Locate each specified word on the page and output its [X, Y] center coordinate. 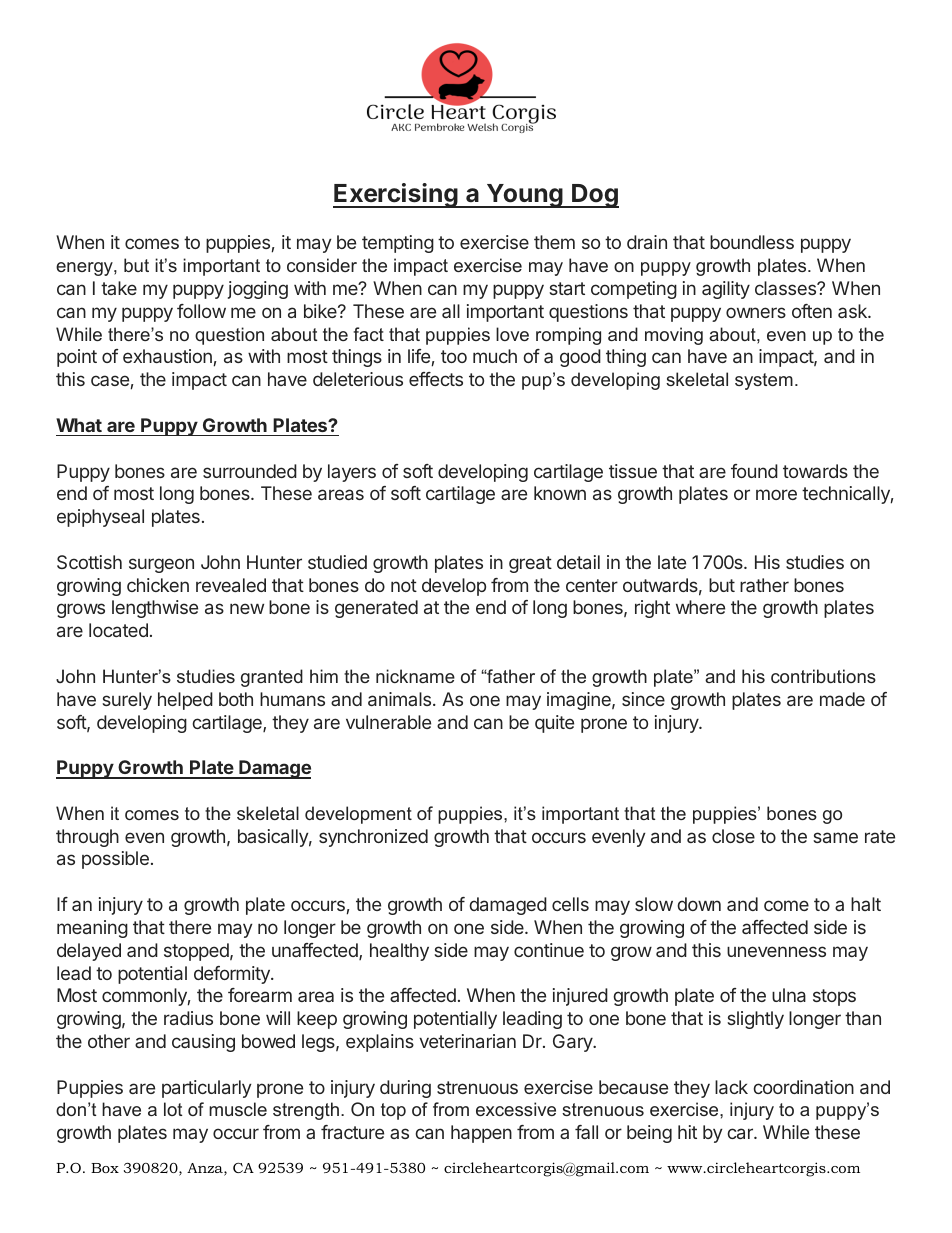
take [119, 288]
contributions [823, 676]
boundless [752, 242]
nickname [415, 676]
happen [481, 1134]
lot [173, 1109]
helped [185, 701]
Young [524, 196]
